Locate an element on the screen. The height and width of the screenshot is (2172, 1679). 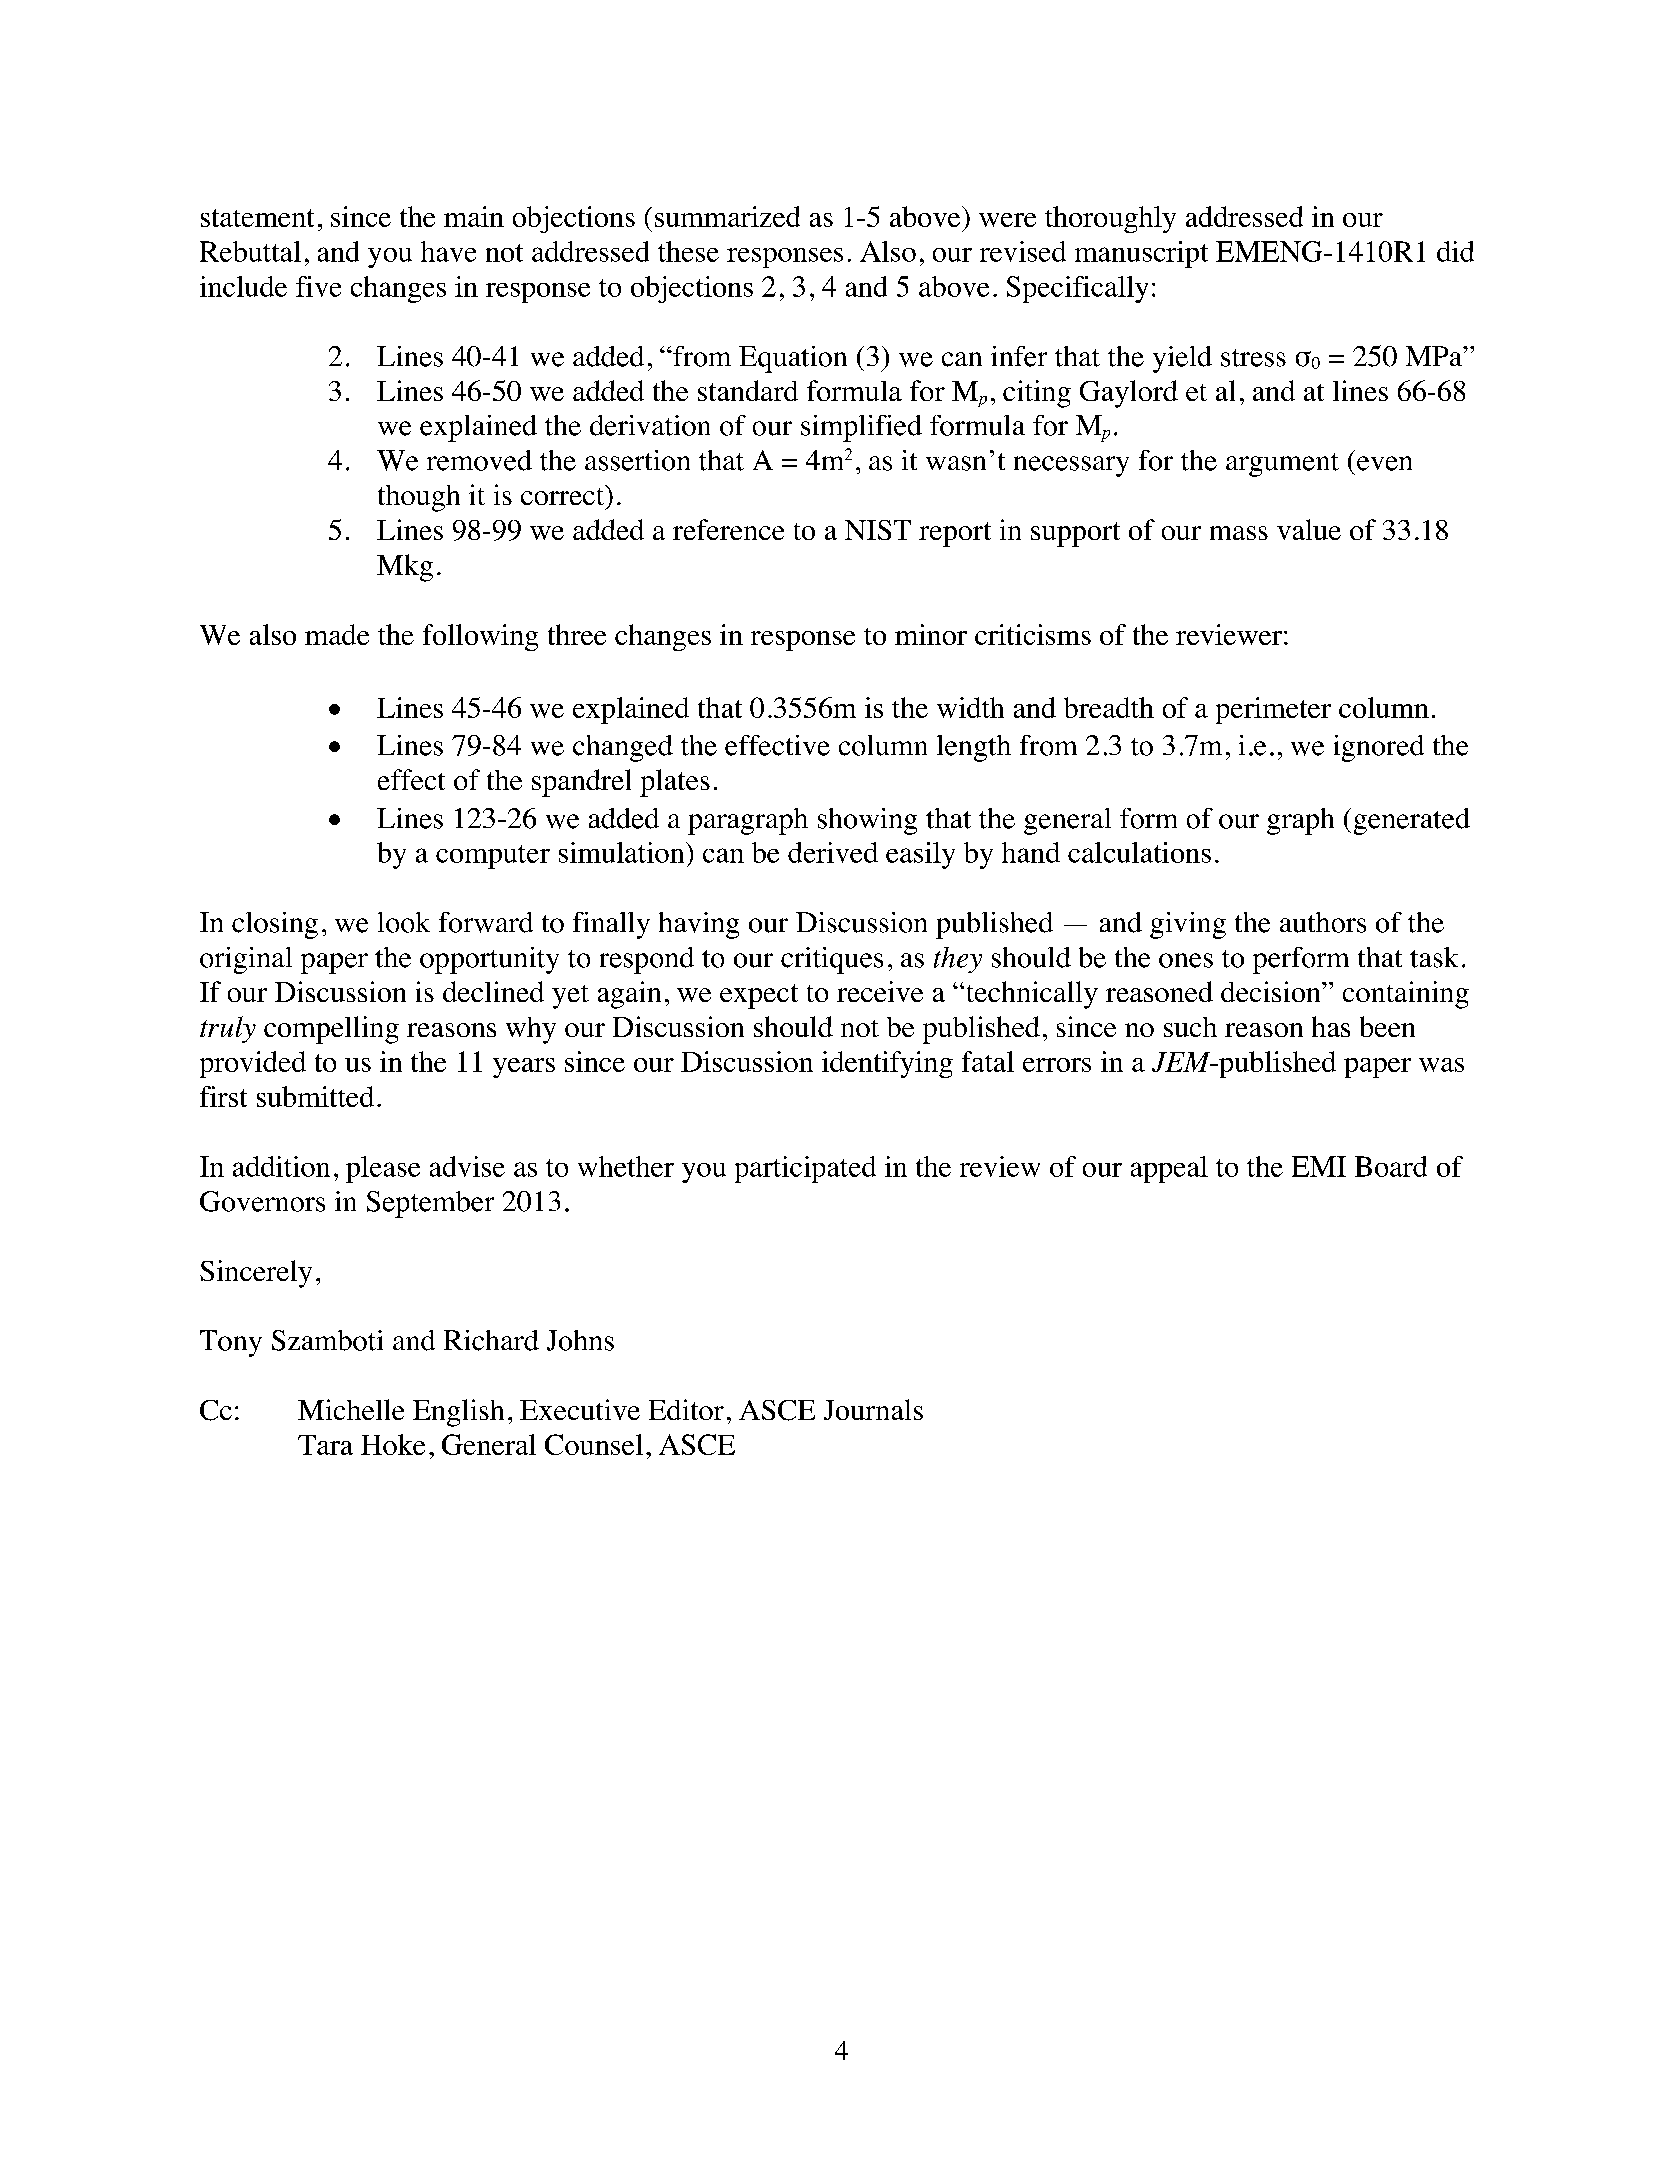
Michelle is located at coordinates (351, 1409).
